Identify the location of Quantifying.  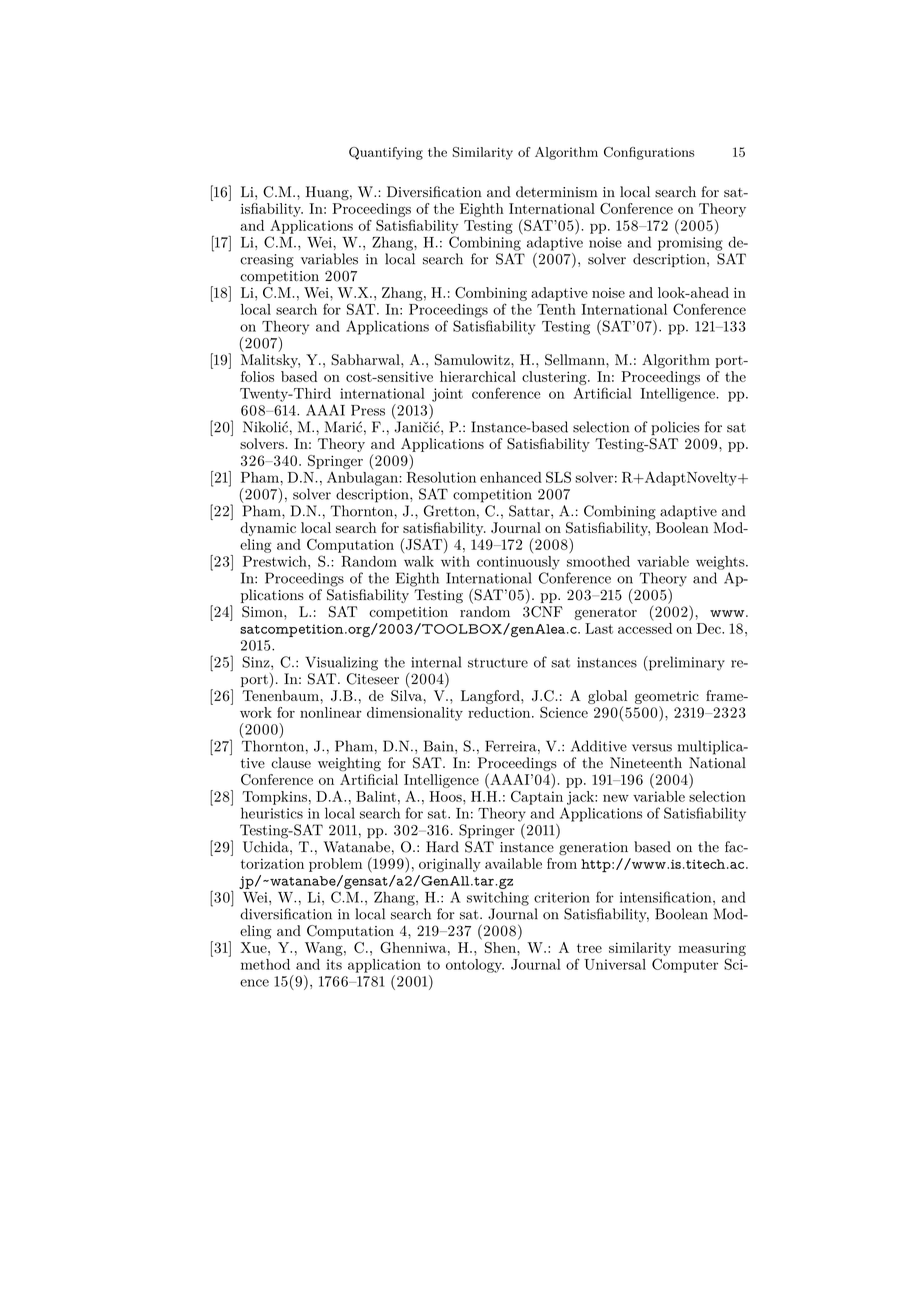
(386, 153).
